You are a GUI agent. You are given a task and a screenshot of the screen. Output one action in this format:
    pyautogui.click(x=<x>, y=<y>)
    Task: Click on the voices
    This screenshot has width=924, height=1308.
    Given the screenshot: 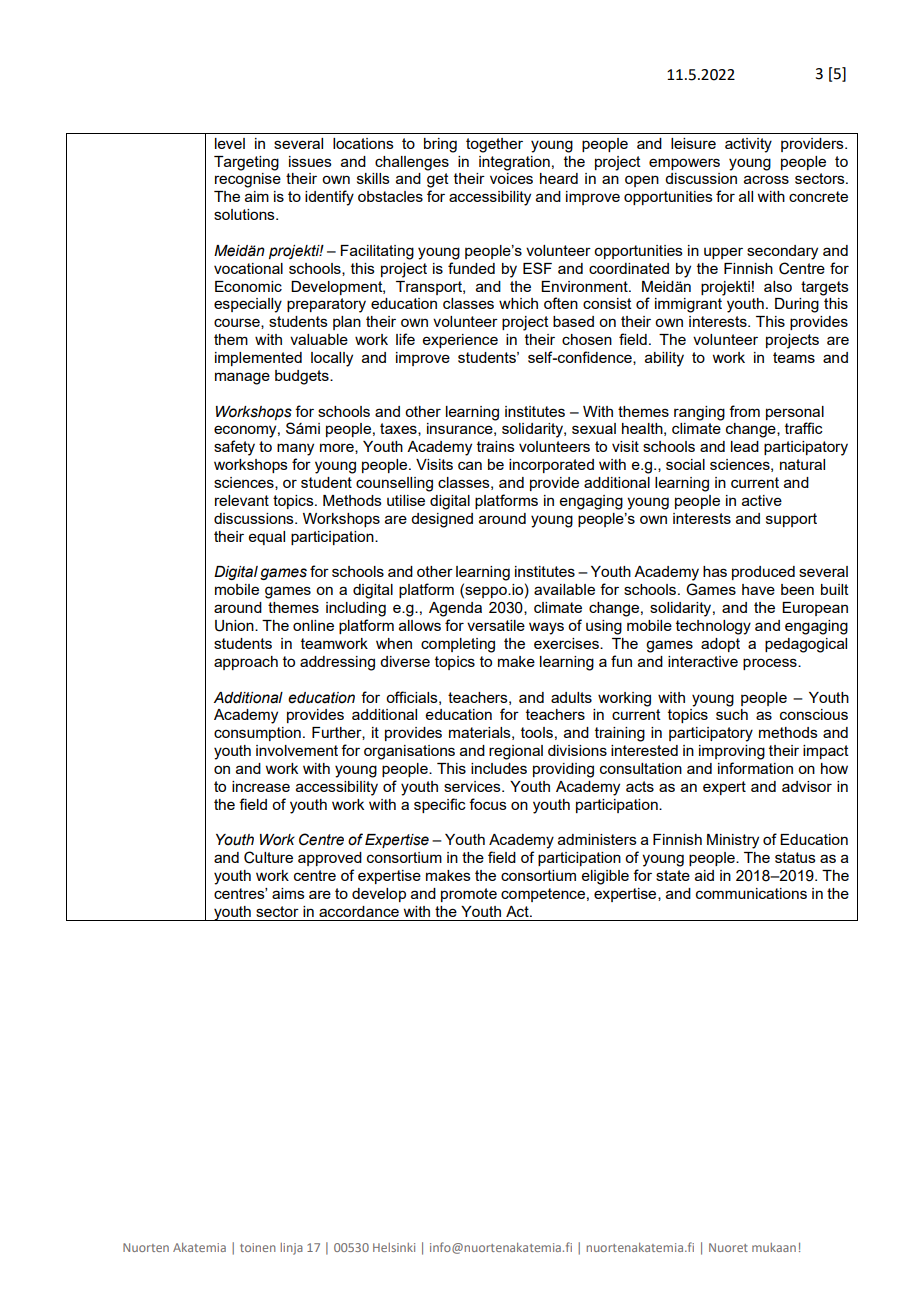 What is the action you would take?
    pyautogui.click(x=511, y=178)
